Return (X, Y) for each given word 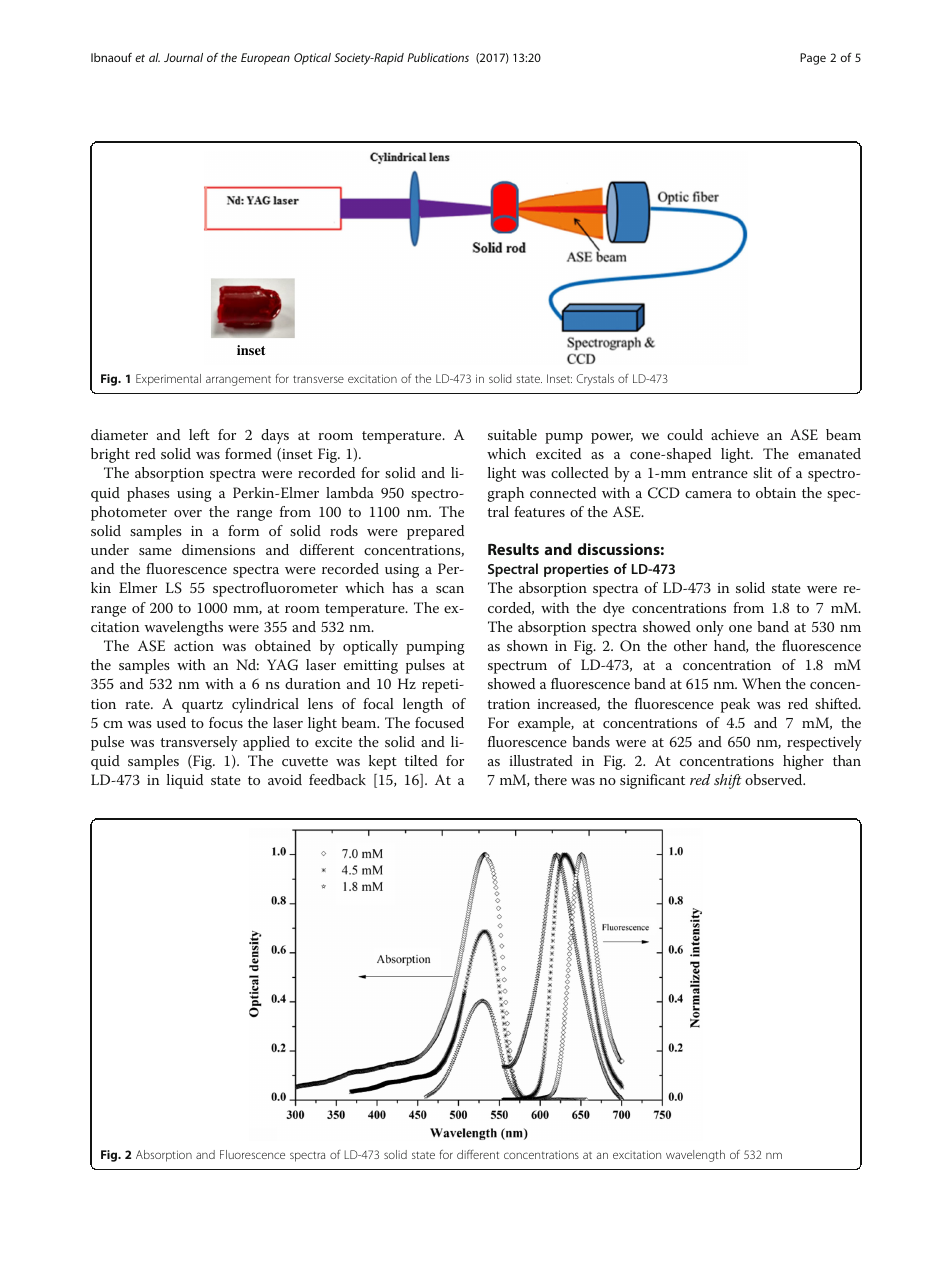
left (199, 434)
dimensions (218, 549)
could (685, 434)
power (612, 438)
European (265, 59)
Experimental (168, 380)
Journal (183, 57)
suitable (512, 434)
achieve (735, 434)
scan (450, 589)
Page (813, 59)
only (710, 628)
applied (266, 743)
